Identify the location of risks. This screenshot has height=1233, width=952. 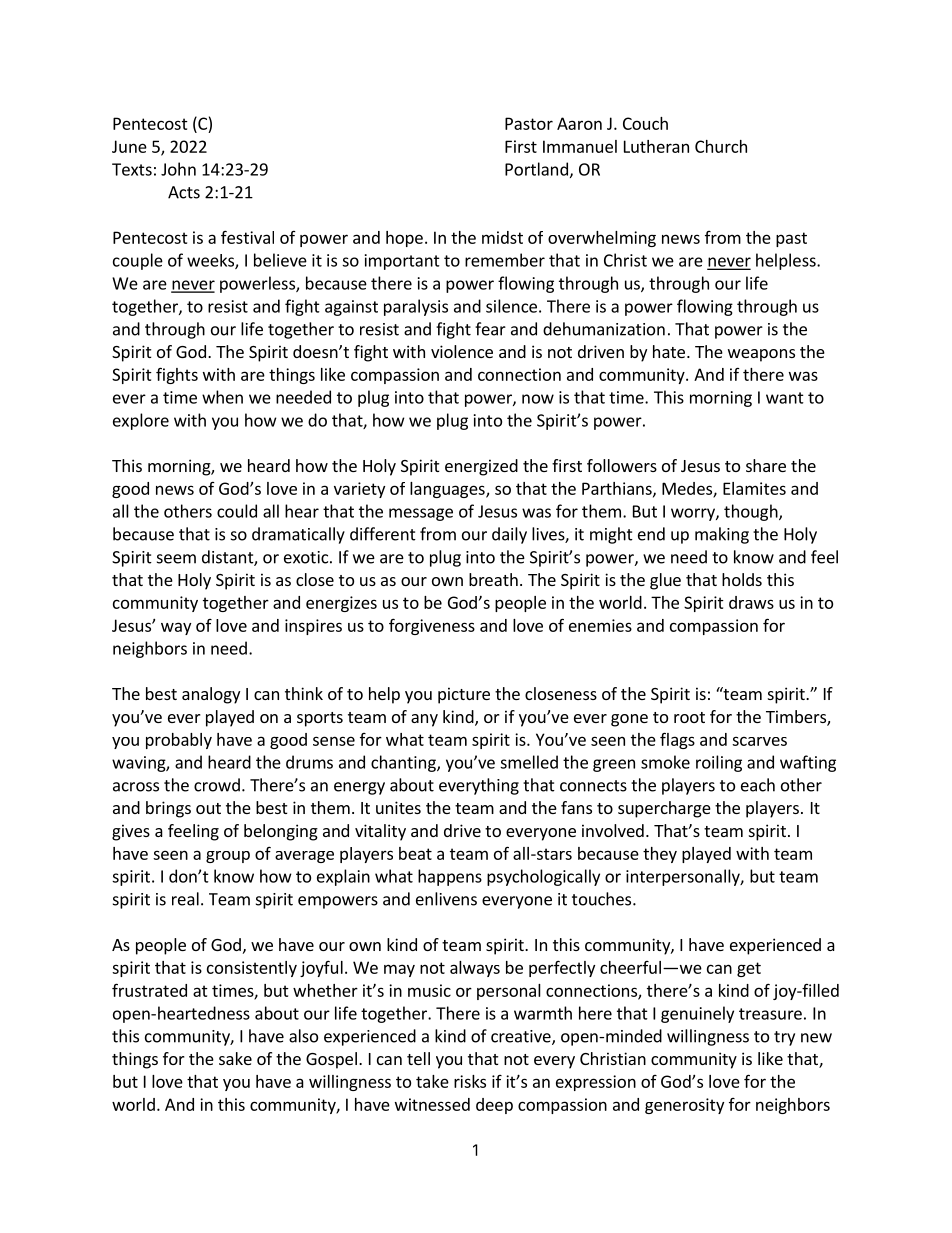
(470, 1081).
